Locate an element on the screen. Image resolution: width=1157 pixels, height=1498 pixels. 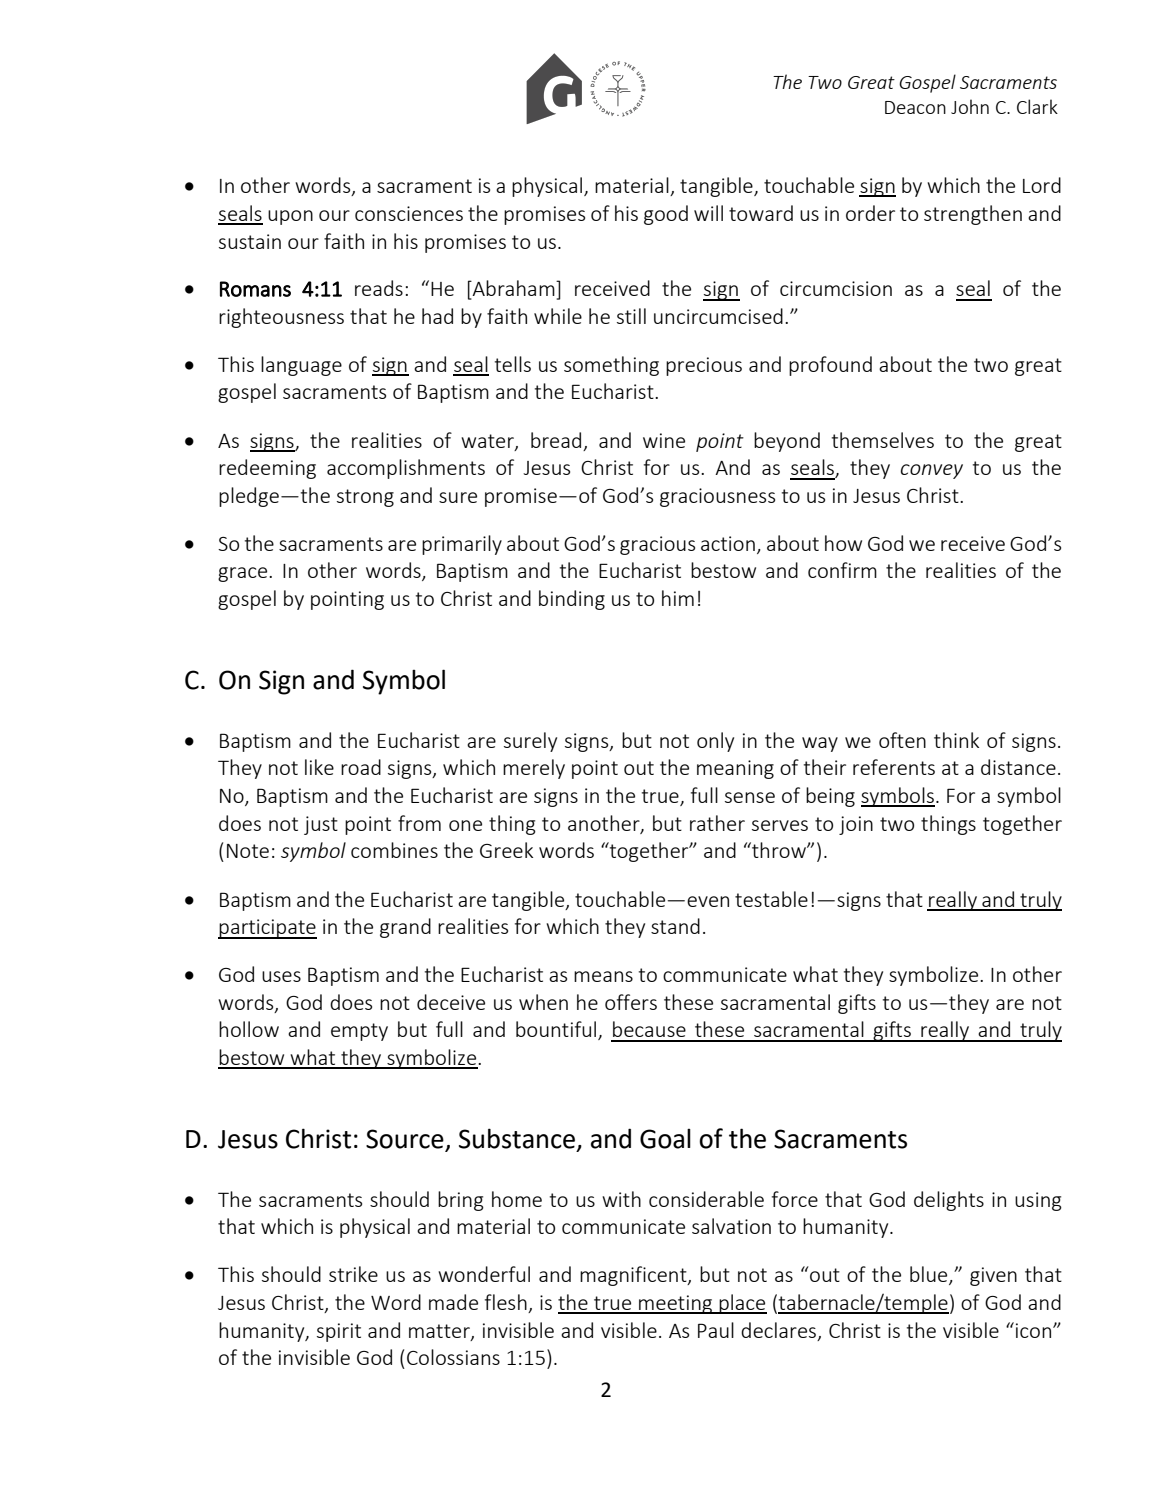
confirm is located at coordinates (842, 570).
